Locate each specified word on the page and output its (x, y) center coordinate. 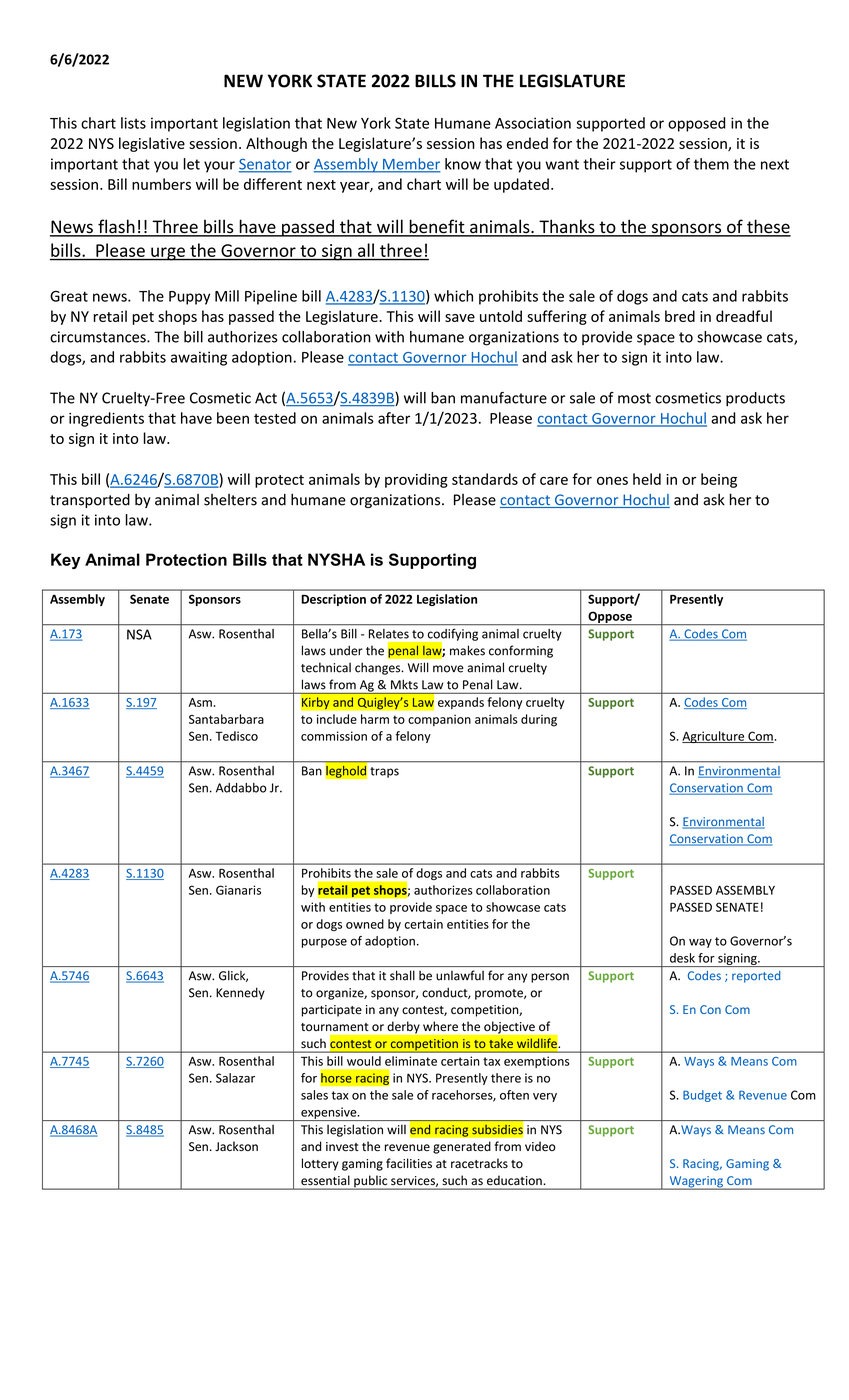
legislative (152, 144)
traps (384, 772)
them (711, 164)
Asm (200, 702)
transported (90, 501)
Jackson (236, 1146)
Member (411, 165)
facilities (409, 1163)
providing (416, 480)
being (719, 480)
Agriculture (714, 737)
